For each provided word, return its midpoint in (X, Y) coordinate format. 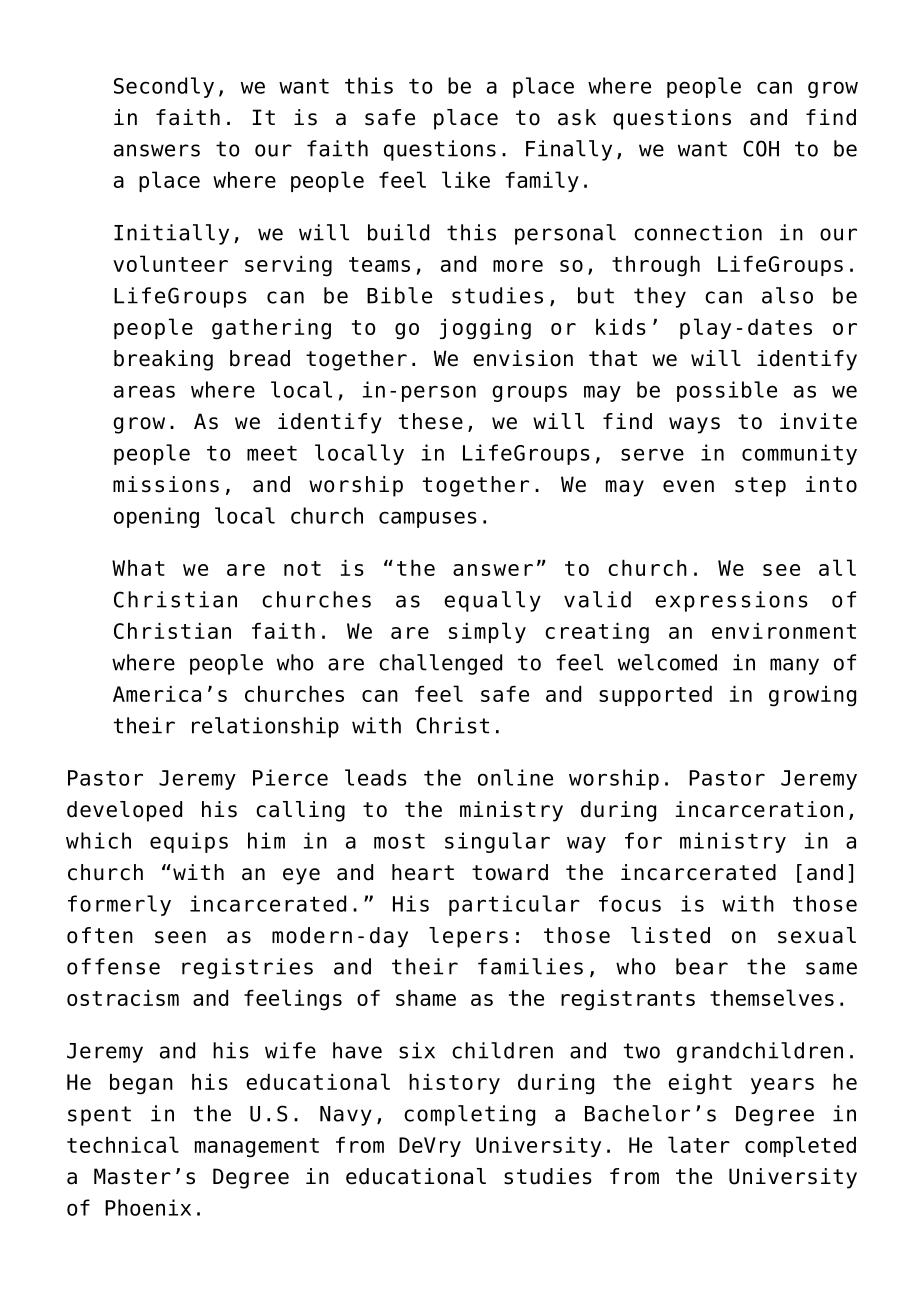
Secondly (164, 87)
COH (761, 148)
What (138, 568)
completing (469, 1115)
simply (487, 632)
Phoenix (148, 1207)
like (466, 179)
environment (784, 631)
